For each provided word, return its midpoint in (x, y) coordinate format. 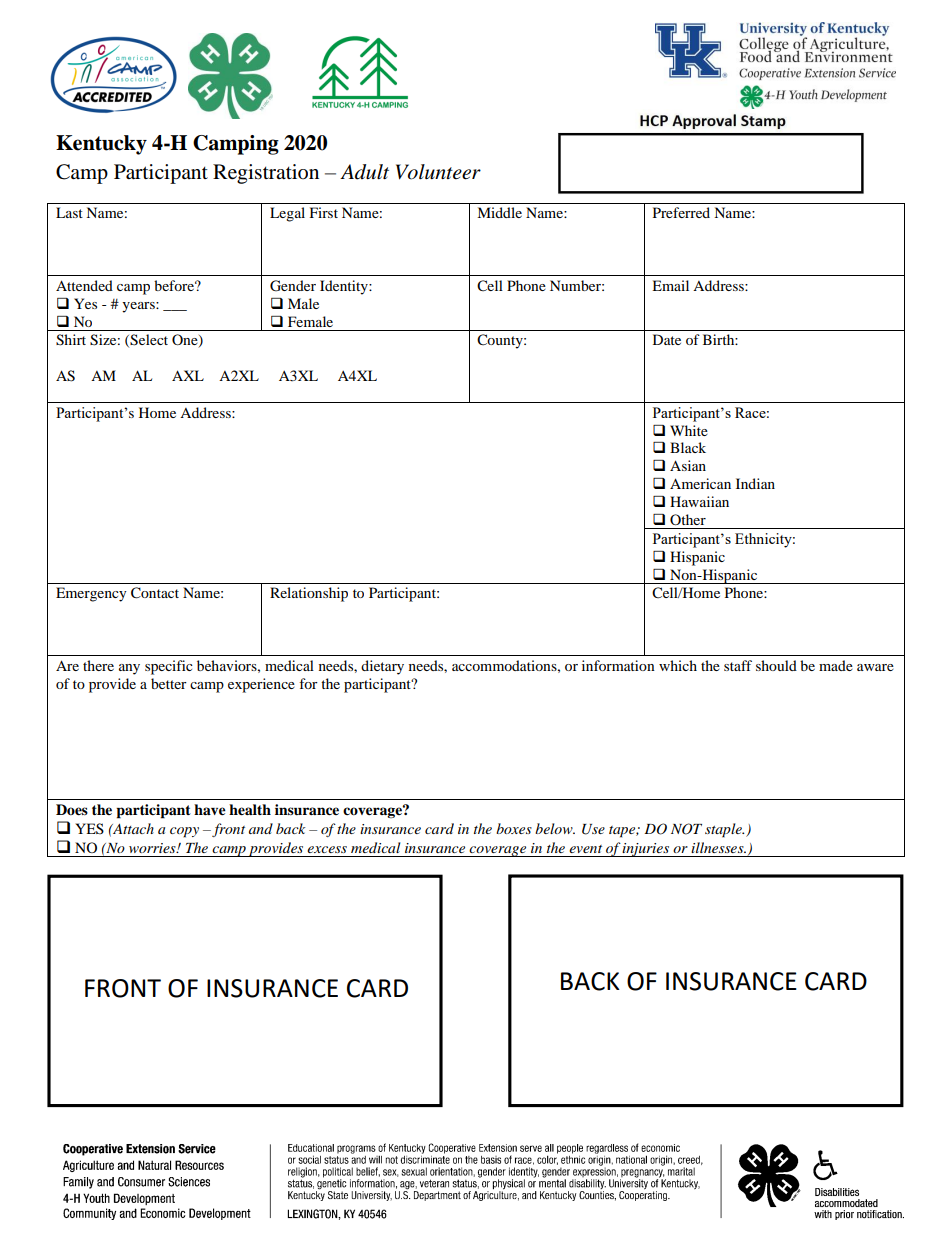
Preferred (681, 212)
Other (688, 519)
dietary (382, 667)
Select (149, 340)
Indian (755, 483)
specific (169, 667)
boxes (514, 828)
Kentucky (101, 145)
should (776, 665)
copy (184, 832)
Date (667, 339)
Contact (155, 593)
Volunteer (438, 172)
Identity (345, 287)
